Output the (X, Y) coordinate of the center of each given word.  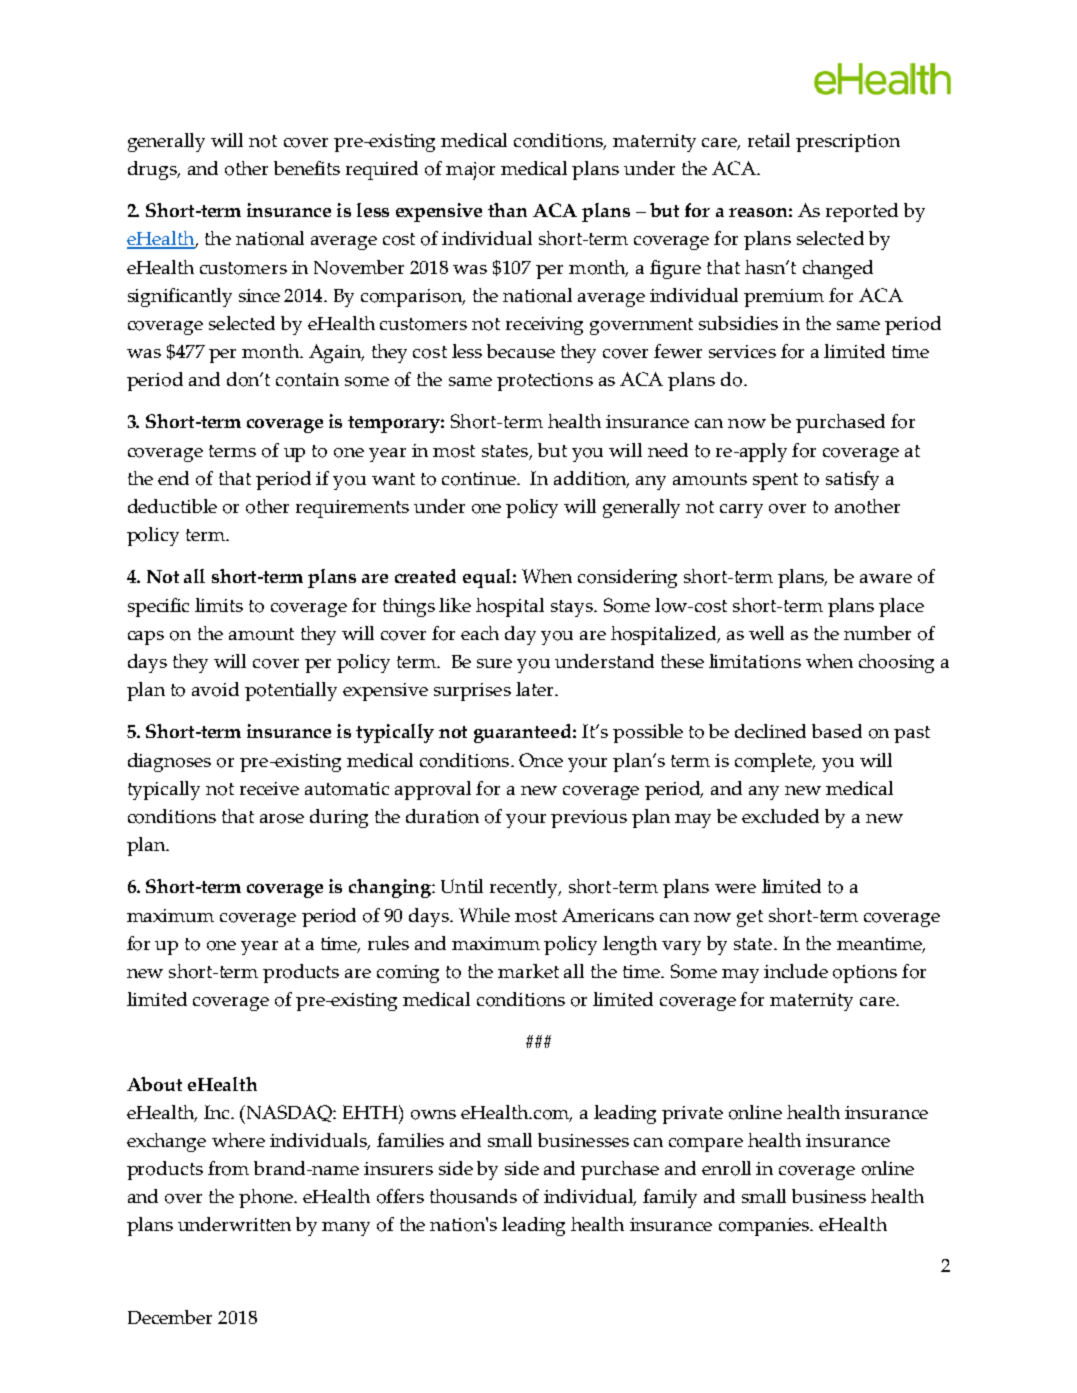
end (173, 478)
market (528, 971)
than (507, 210)
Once (541, 760)
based (837, 731)
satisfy (852, 480)
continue (480, 479)
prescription (848, 143)
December (170, 1317)
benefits (307, 168)
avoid (215, 689)
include (796, 971)
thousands (473, 1196)
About (154, 1084)
